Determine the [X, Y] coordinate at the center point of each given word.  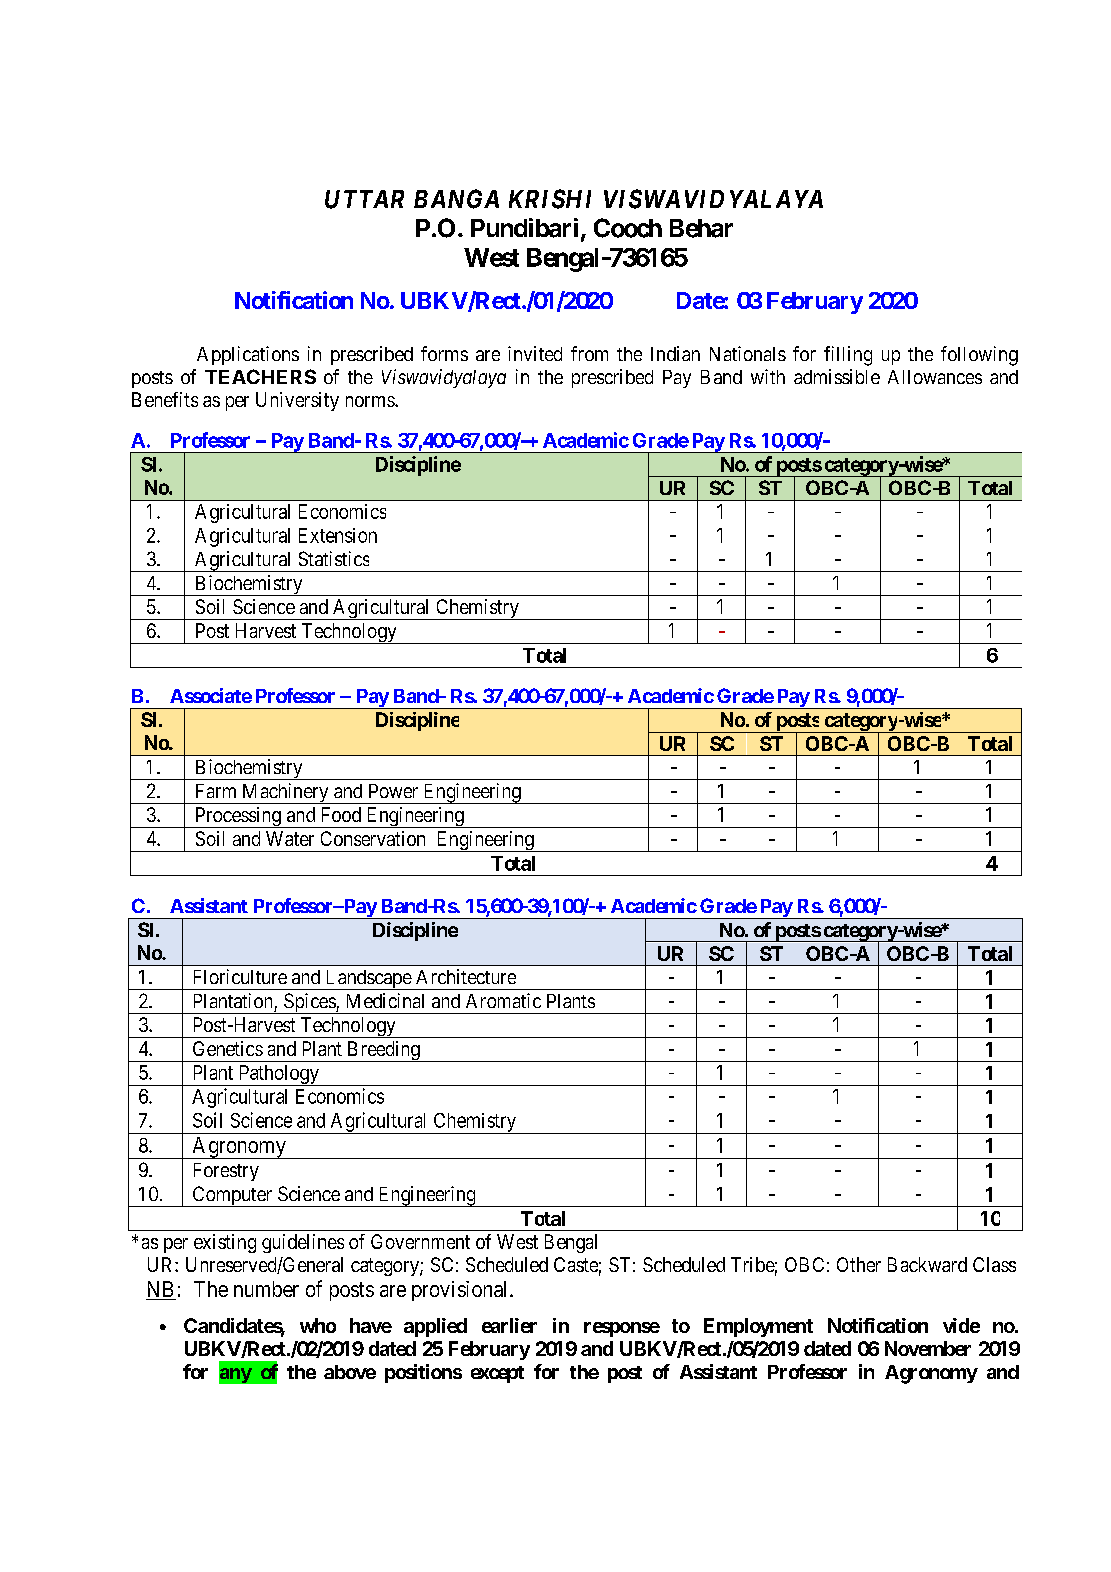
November [928, 1348]
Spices [309, 1003]
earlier [509, 1325]
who [318, 1325]
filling [848, 356]
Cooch [628, 228]
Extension [338, 535]
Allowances [935, 377]
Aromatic [503, 1000]
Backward [927, 1264]
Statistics [334, 558]
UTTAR [364, 199]
